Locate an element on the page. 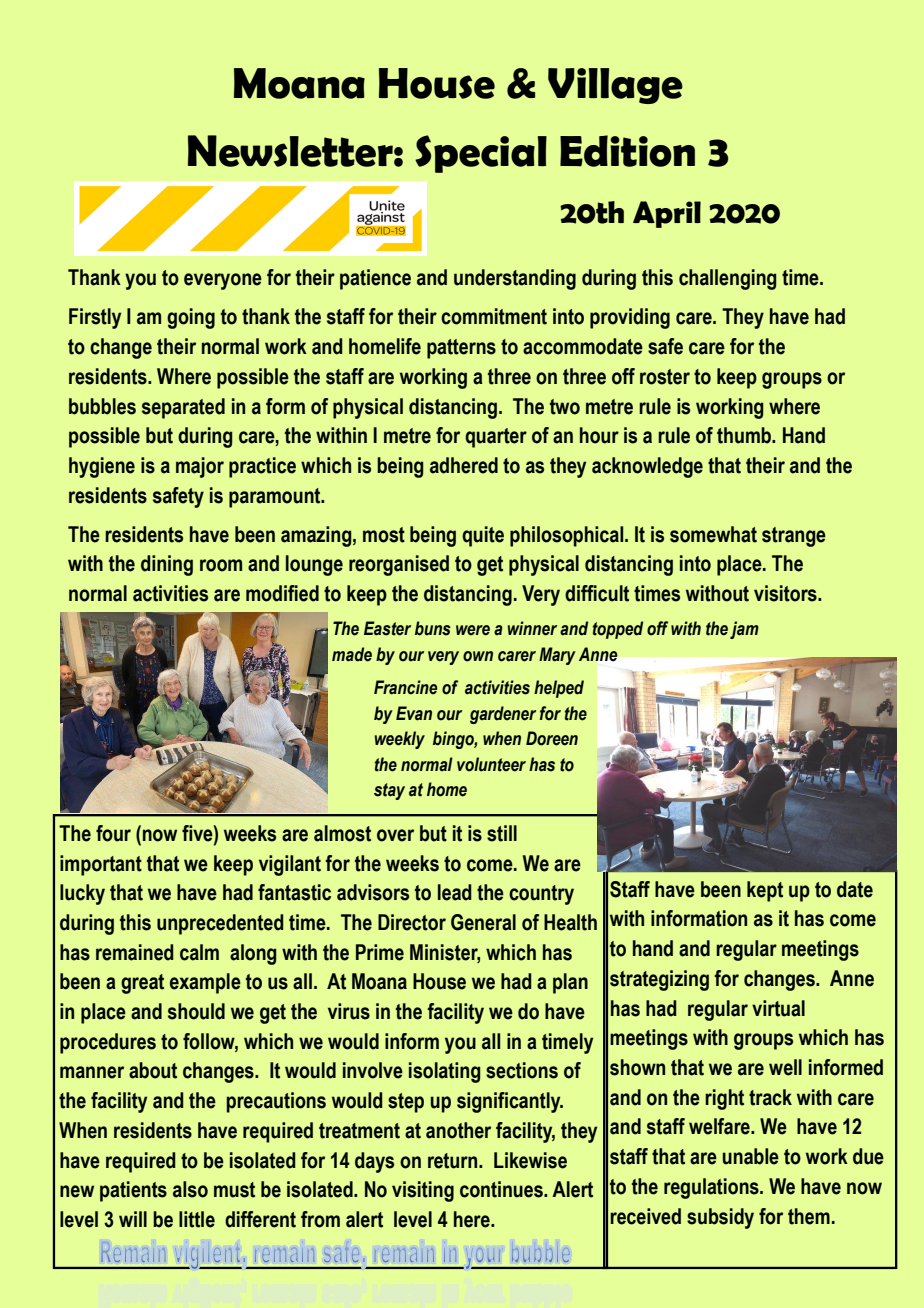 This image has height=1308, width=924. four is located at coordinates (113, 833).
